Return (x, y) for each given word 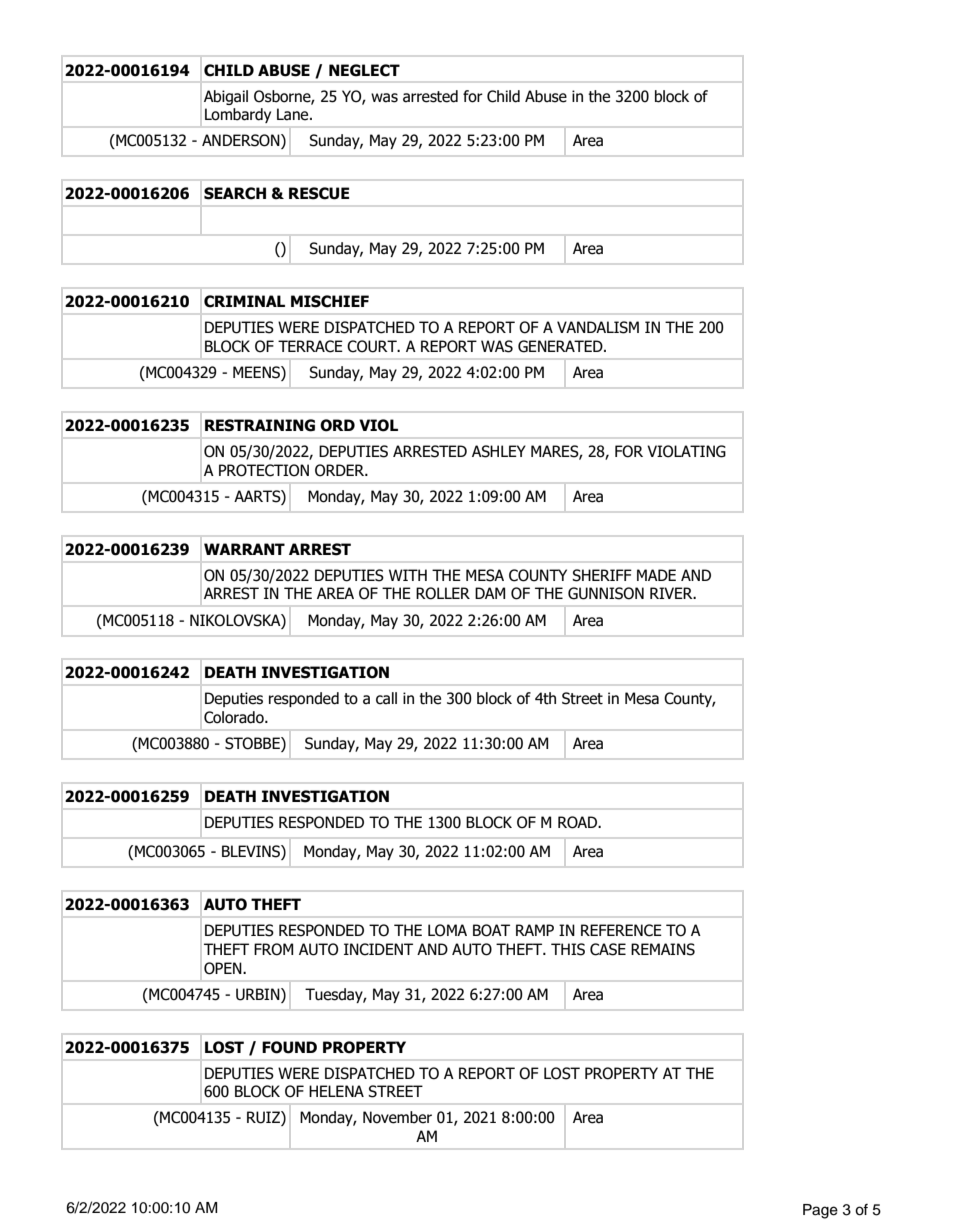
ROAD (579, 822)
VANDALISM (598, 327)
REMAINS (663, 949)
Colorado (235, 717)
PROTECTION (264, 470)
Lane (294, 114)
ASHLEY (499, 451)
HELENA (336, 1091)
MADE (656, 575)
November (397, 1117)
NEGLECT (364, 70)
